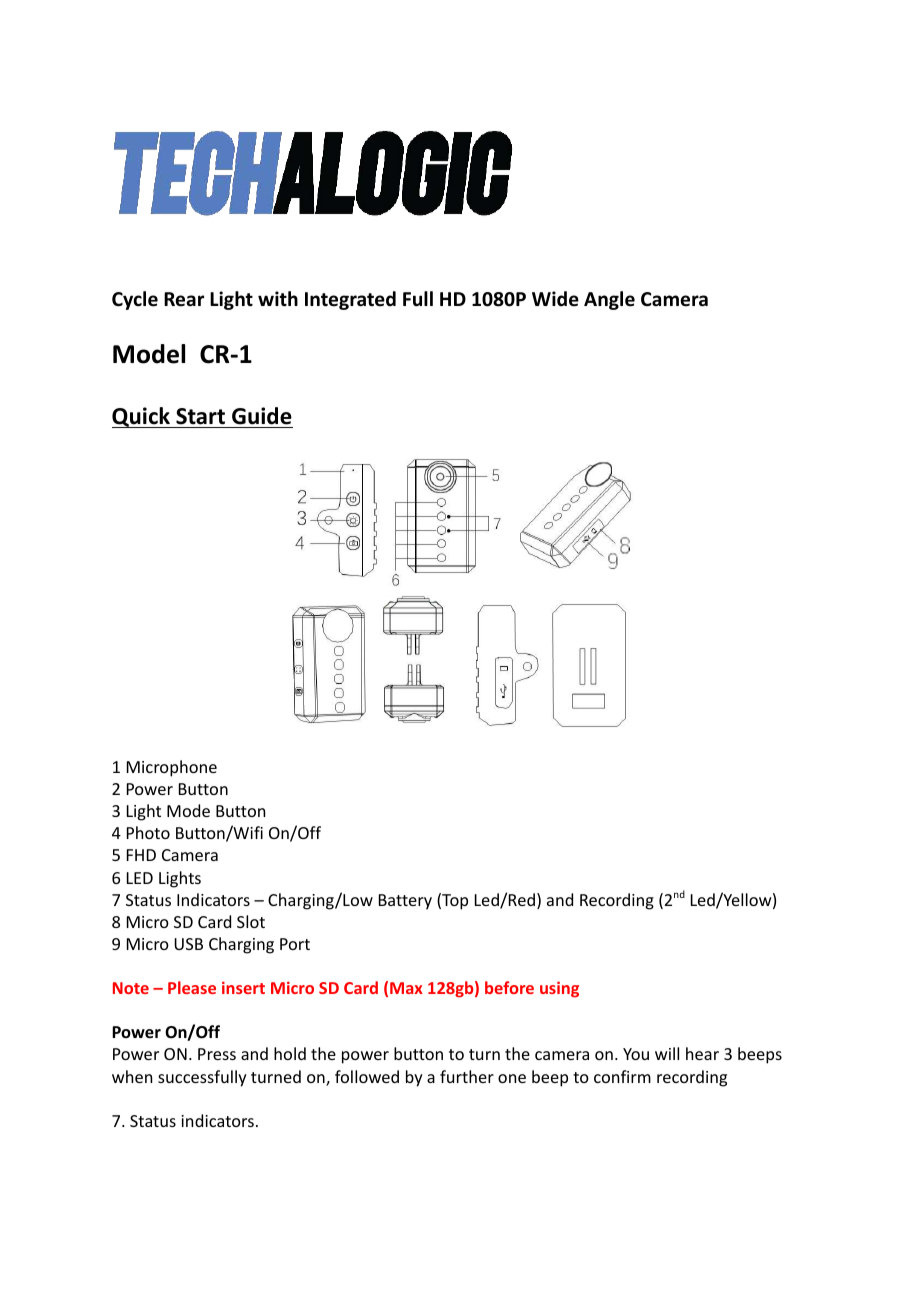  I want to click on Wide, so click(555, 299).
